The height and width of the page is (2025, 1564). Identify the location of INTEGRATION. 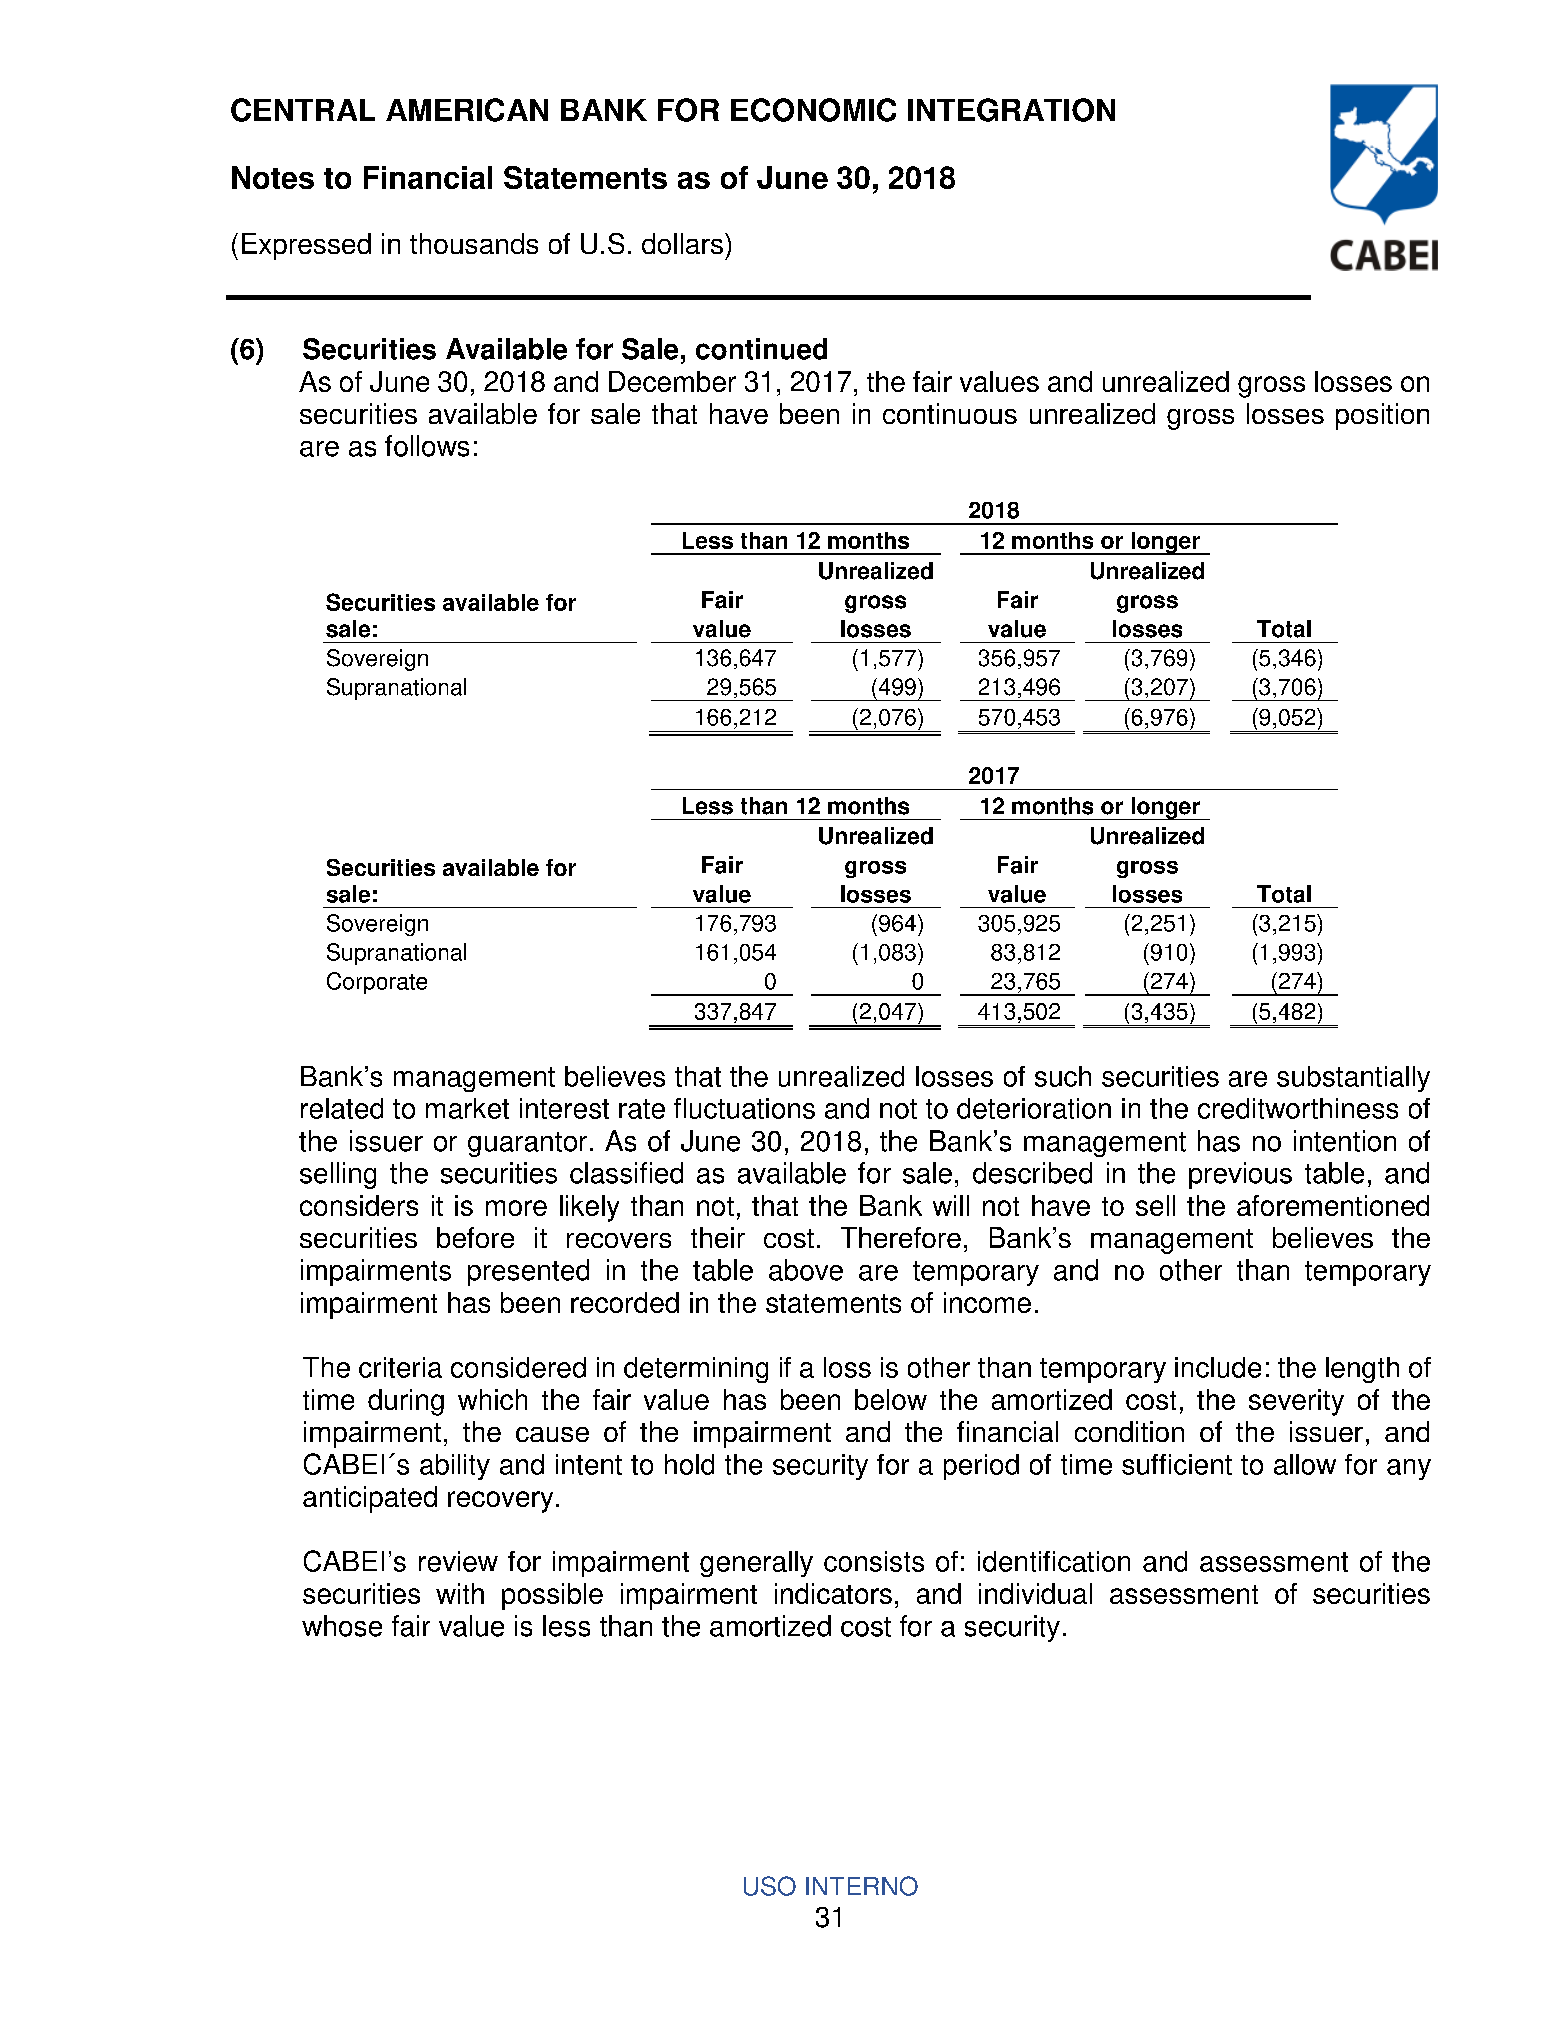
(1011, 110).
